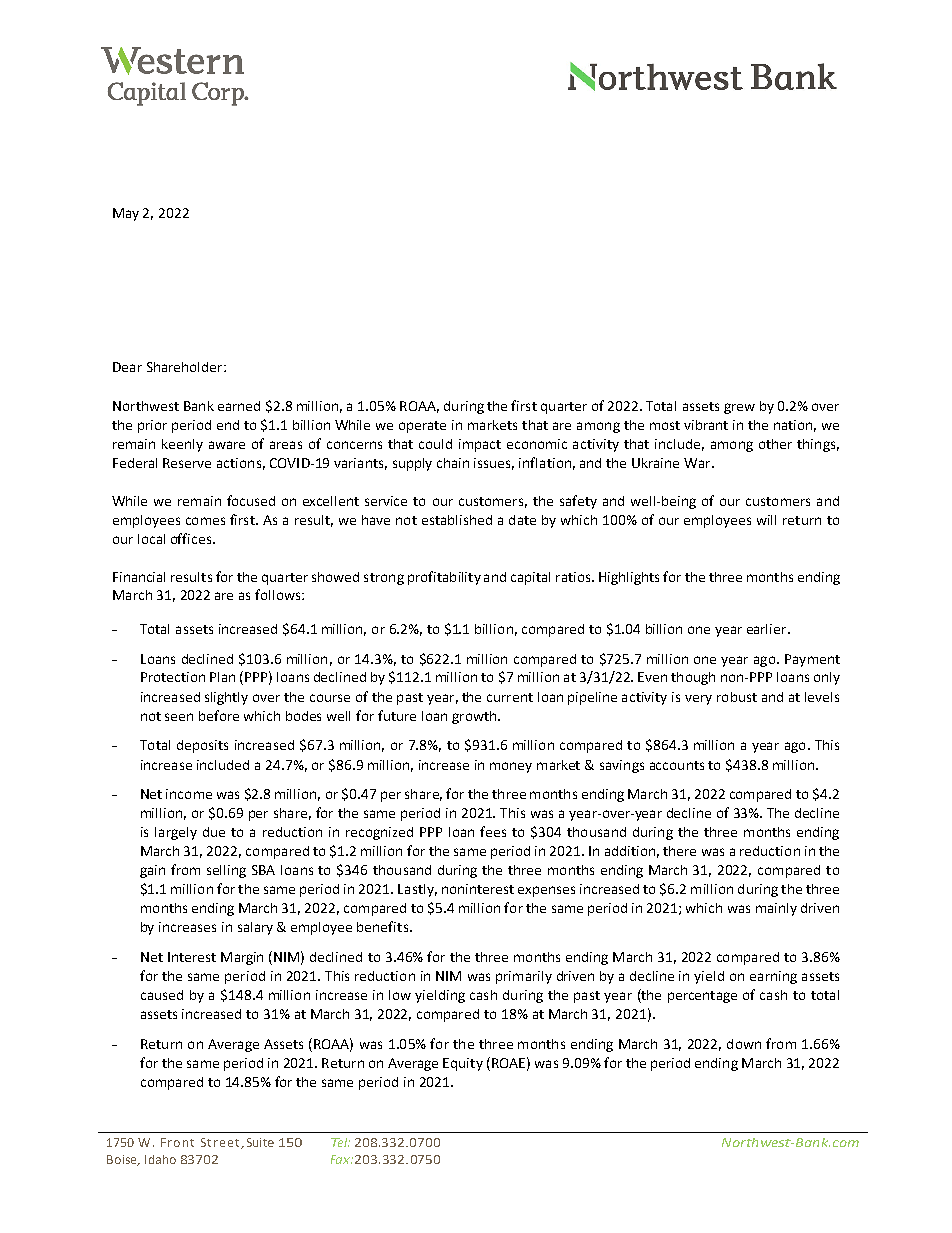  I want to click on Equity, so click(463, 1064).
